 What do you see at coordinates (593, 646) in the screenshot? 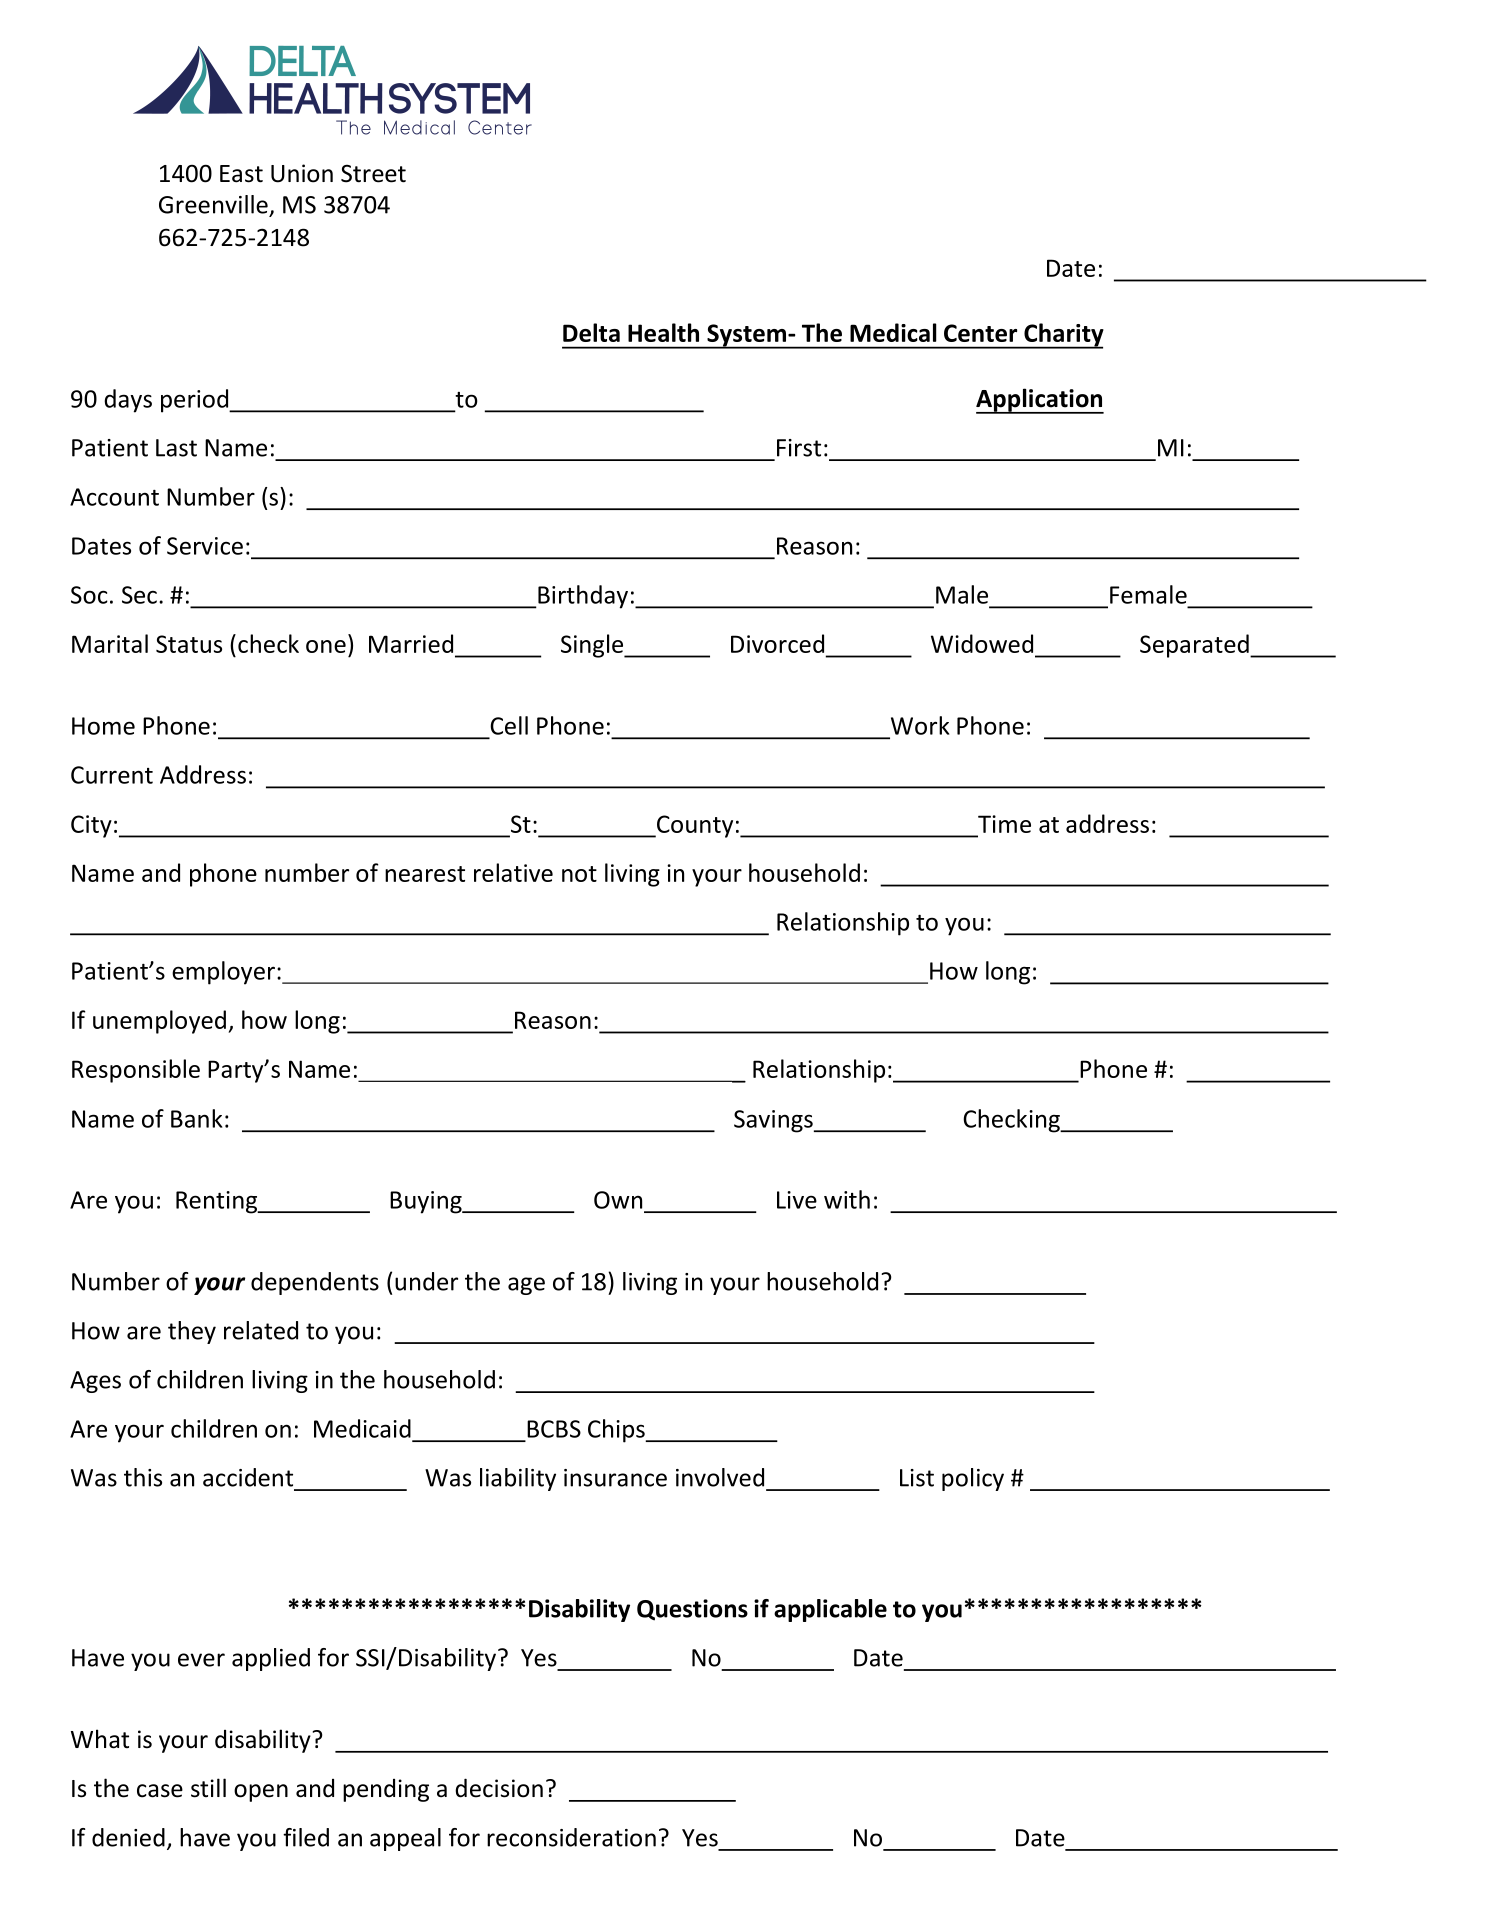
I see `Single` at bounding box center [593, 646].
